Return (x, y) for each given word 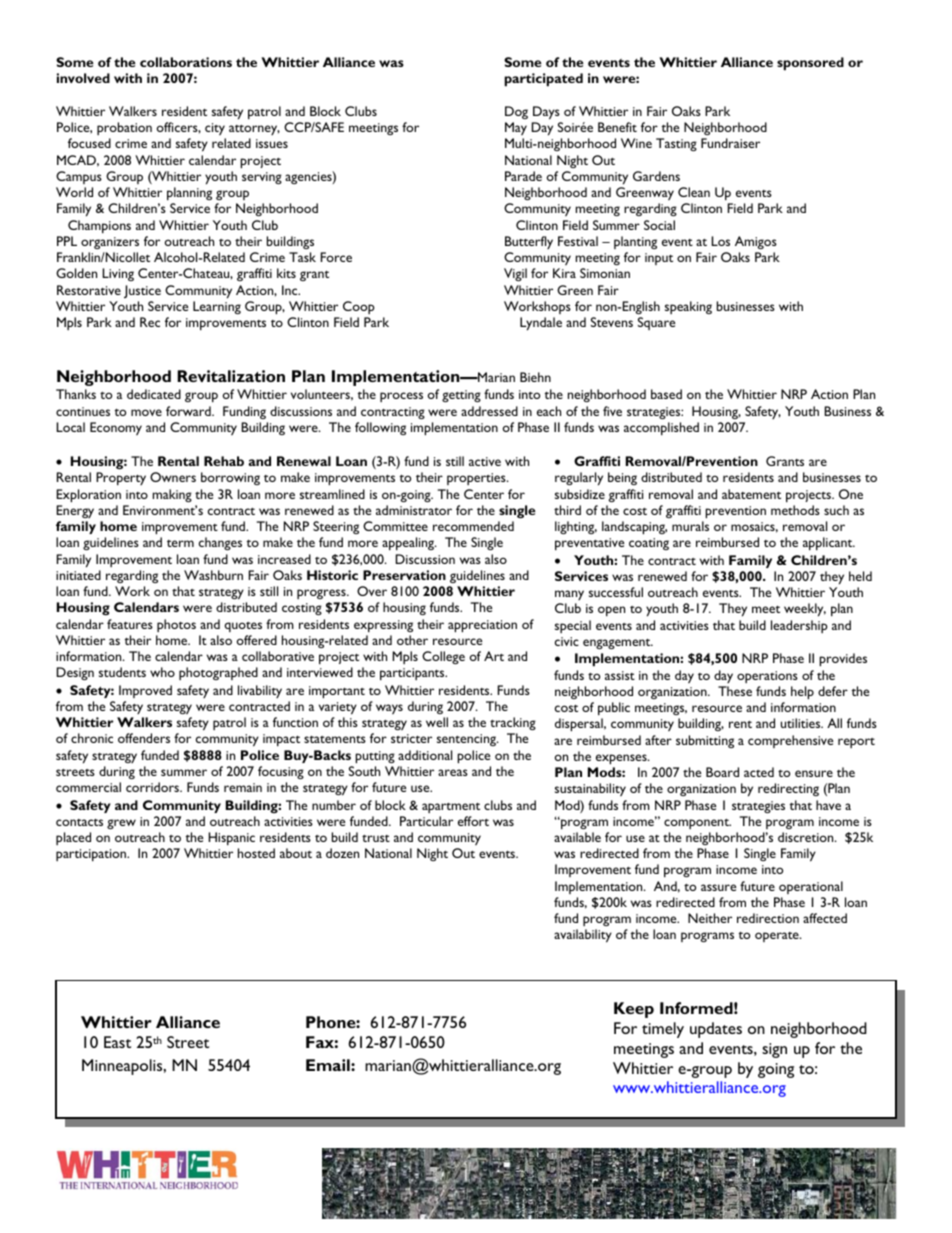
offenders (144, 738)
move (146, 412)
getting (461, 396)
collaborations (186, 62)
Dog (516, 112)
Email (329, 1065)
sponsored (810, 64)
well (437, 722)
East (117, 1042)
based (666, 394)
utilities (802, 723)
